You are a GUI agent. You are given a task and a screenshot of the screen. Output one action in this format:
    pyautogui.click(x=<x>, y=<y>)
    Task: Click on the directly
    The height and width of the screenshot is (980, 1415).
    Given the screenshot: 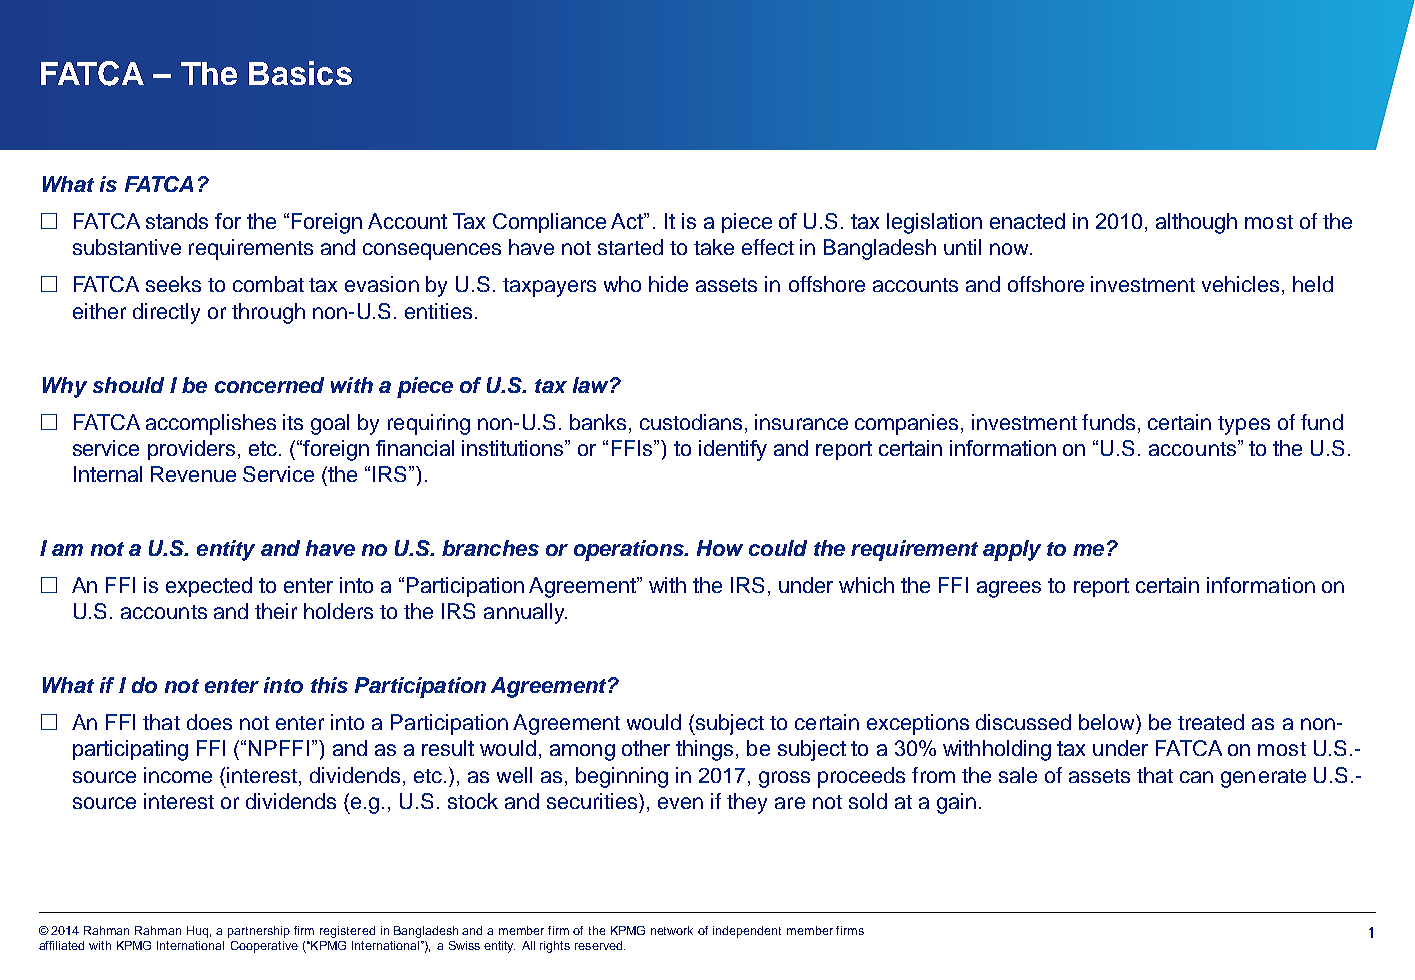 What is the action you would take?
    pyautogui.click(x=166, y=313)
